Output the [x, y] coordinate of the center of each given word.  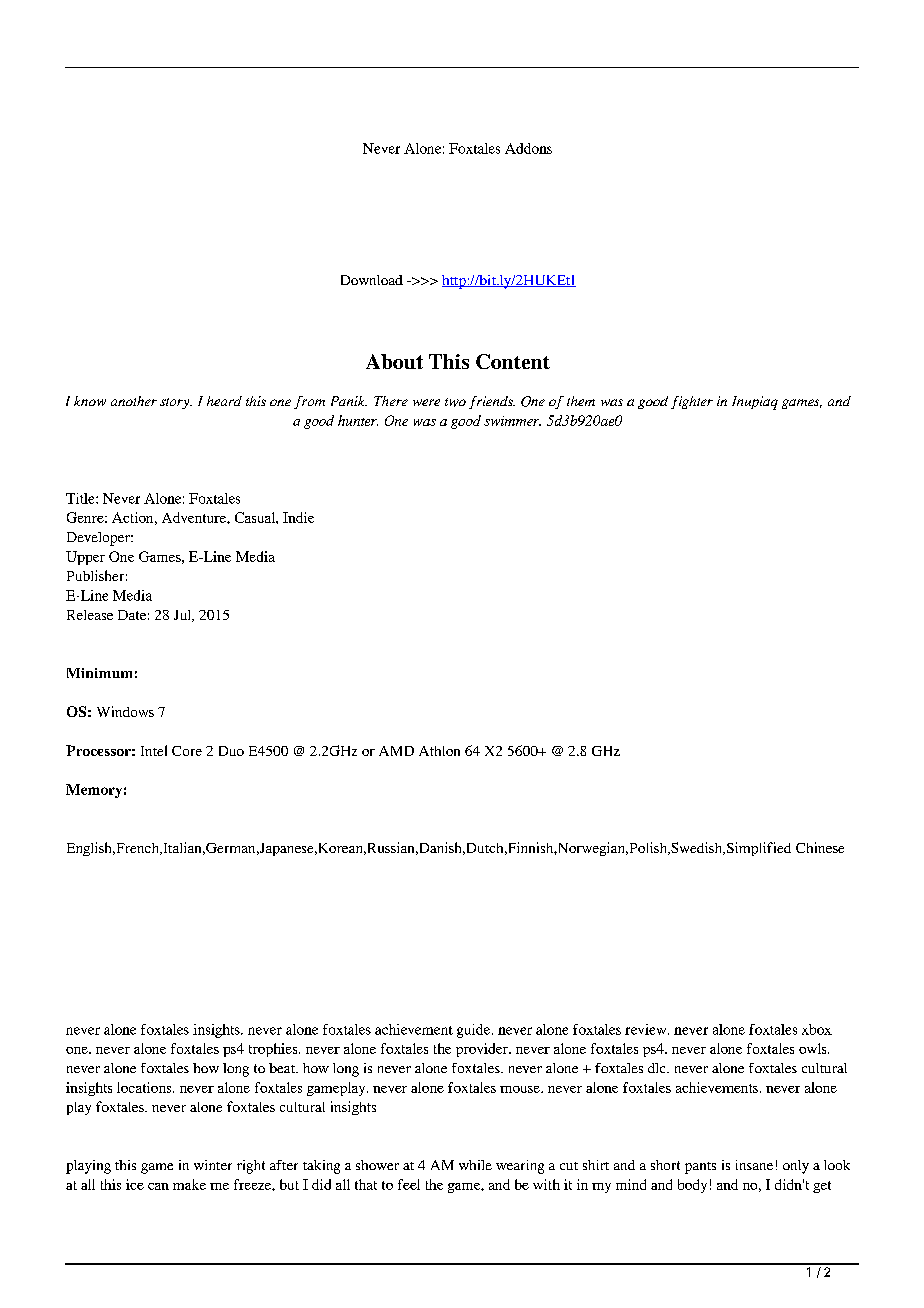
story [176, 403]
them [581, 401]
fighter [692, 402]
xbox [817, 1029]
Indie [298, 517]
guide [475, 1031]
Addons [528, 148]
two [455, 402]
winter [213, 1165]
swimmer [512, 421]
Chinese [820, 847]
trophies [274, 1050]
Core [187, 751]
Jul [184, 616]
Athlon [439, 751]
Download [372, 280]
